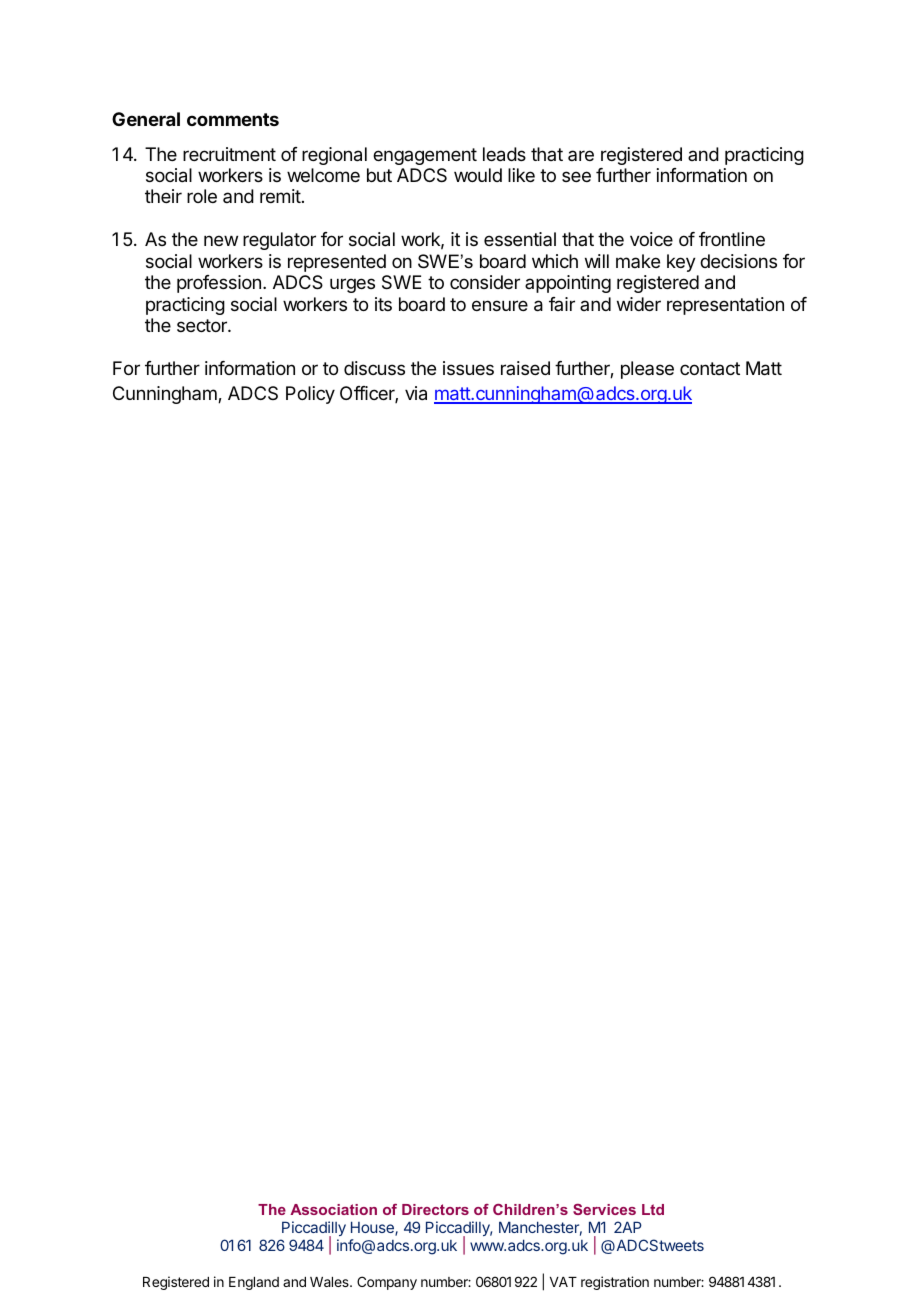  What do you see at coordinates (333, 1209) in the screenshot?
I see `Association` at bounding box center [333, 1209].
